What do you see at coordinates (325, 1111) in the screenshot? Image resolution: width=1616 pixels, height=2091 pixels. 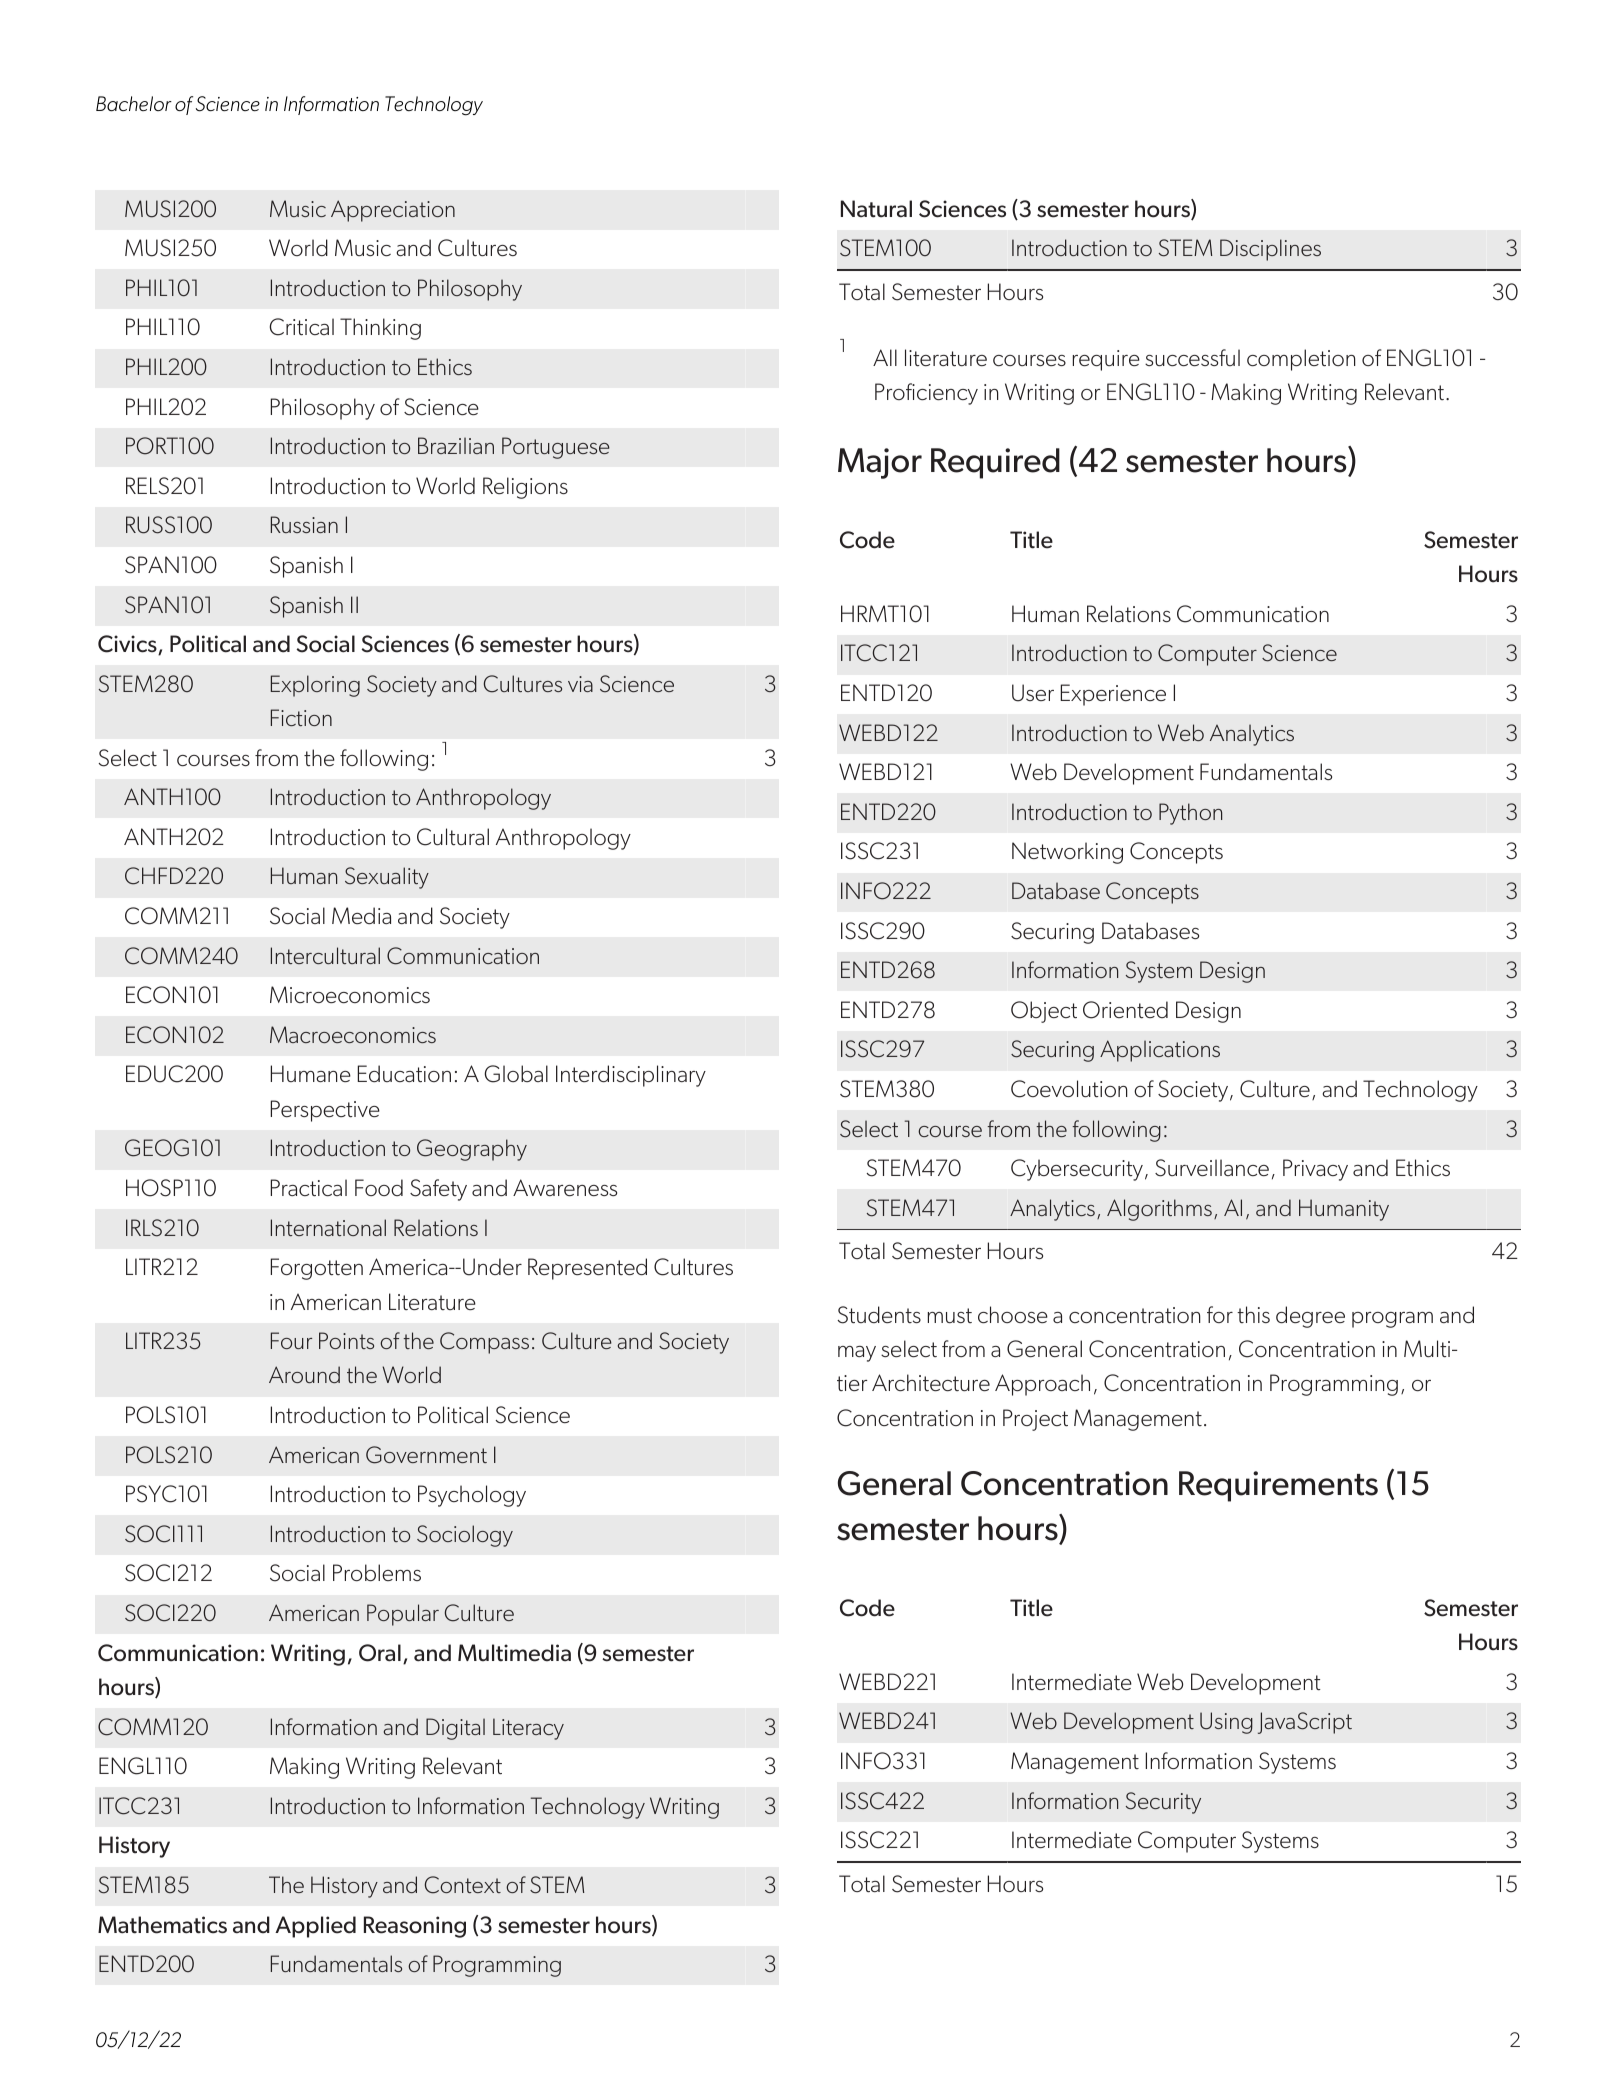 I see `Perspective` at bounding box center [325, 1111].
